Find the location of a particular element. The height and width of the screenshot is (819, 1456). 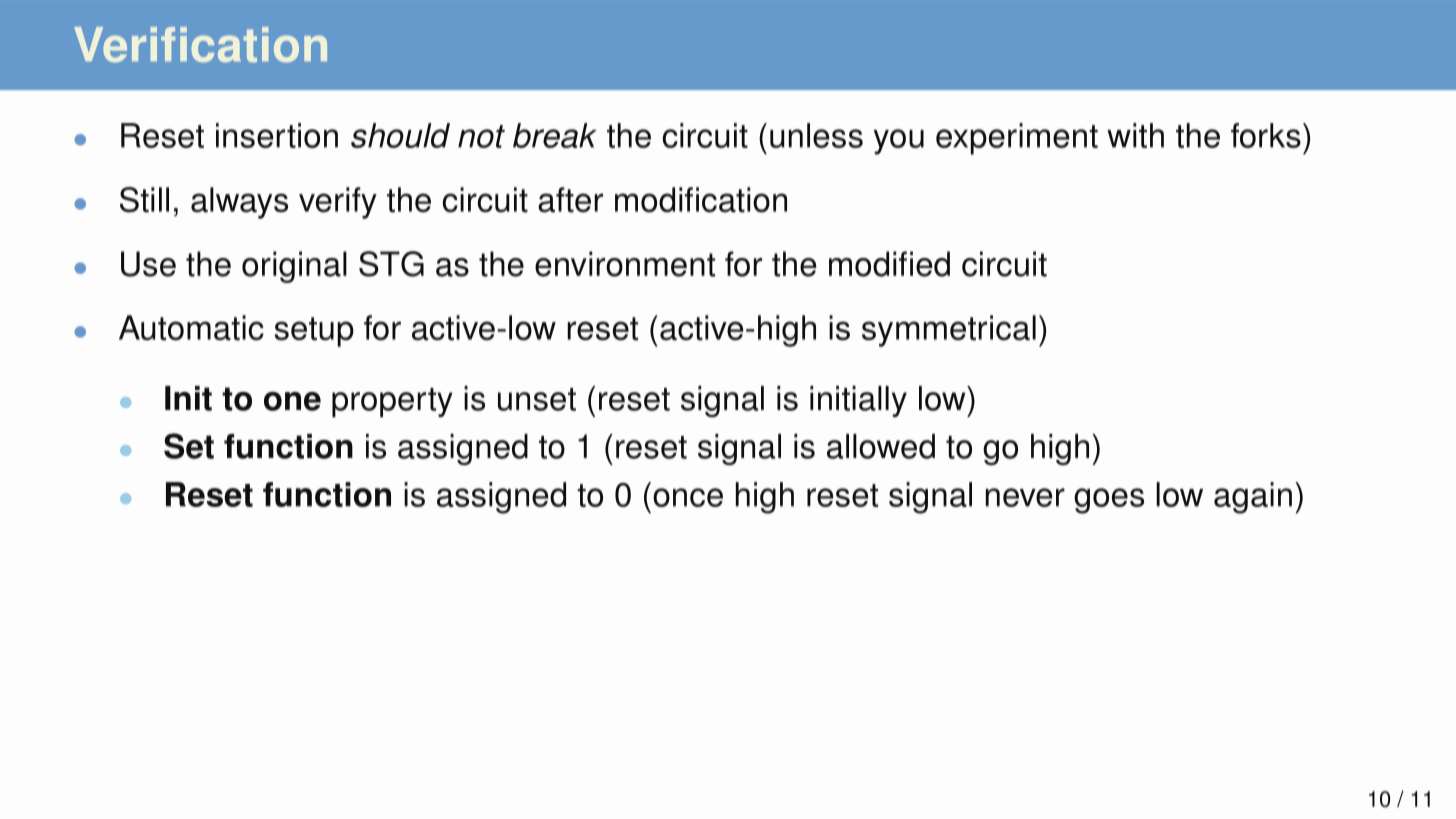

unless is located at coordinates (816, 135).
